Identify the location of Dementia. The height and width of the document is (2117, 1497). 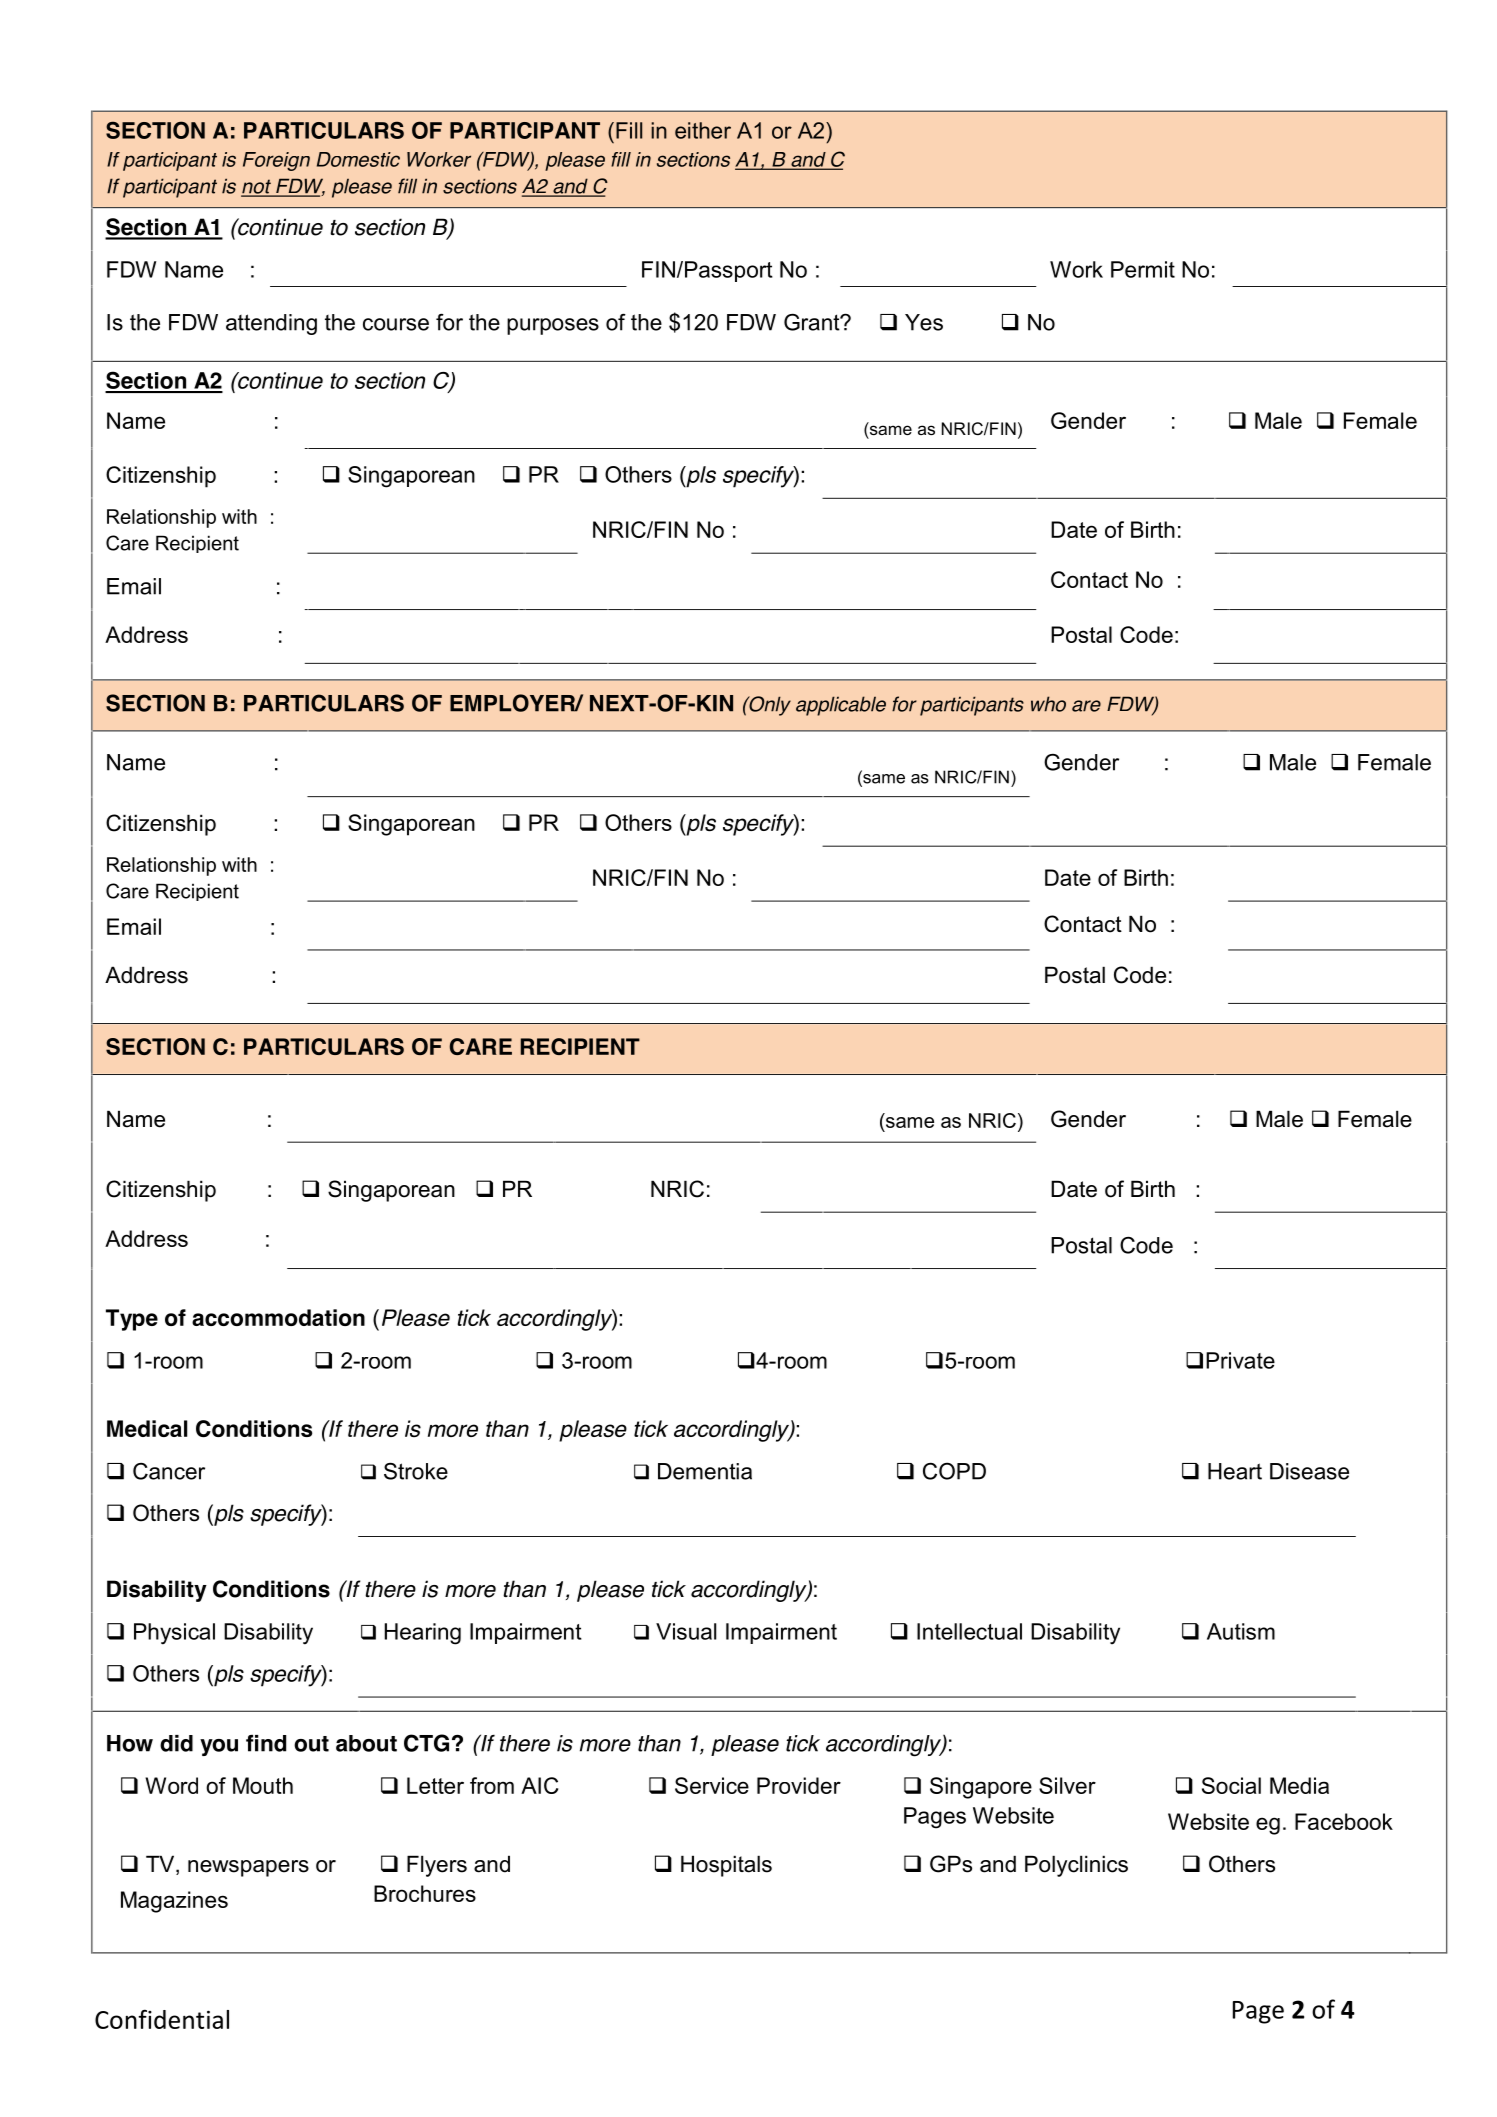
(705, 1471).
